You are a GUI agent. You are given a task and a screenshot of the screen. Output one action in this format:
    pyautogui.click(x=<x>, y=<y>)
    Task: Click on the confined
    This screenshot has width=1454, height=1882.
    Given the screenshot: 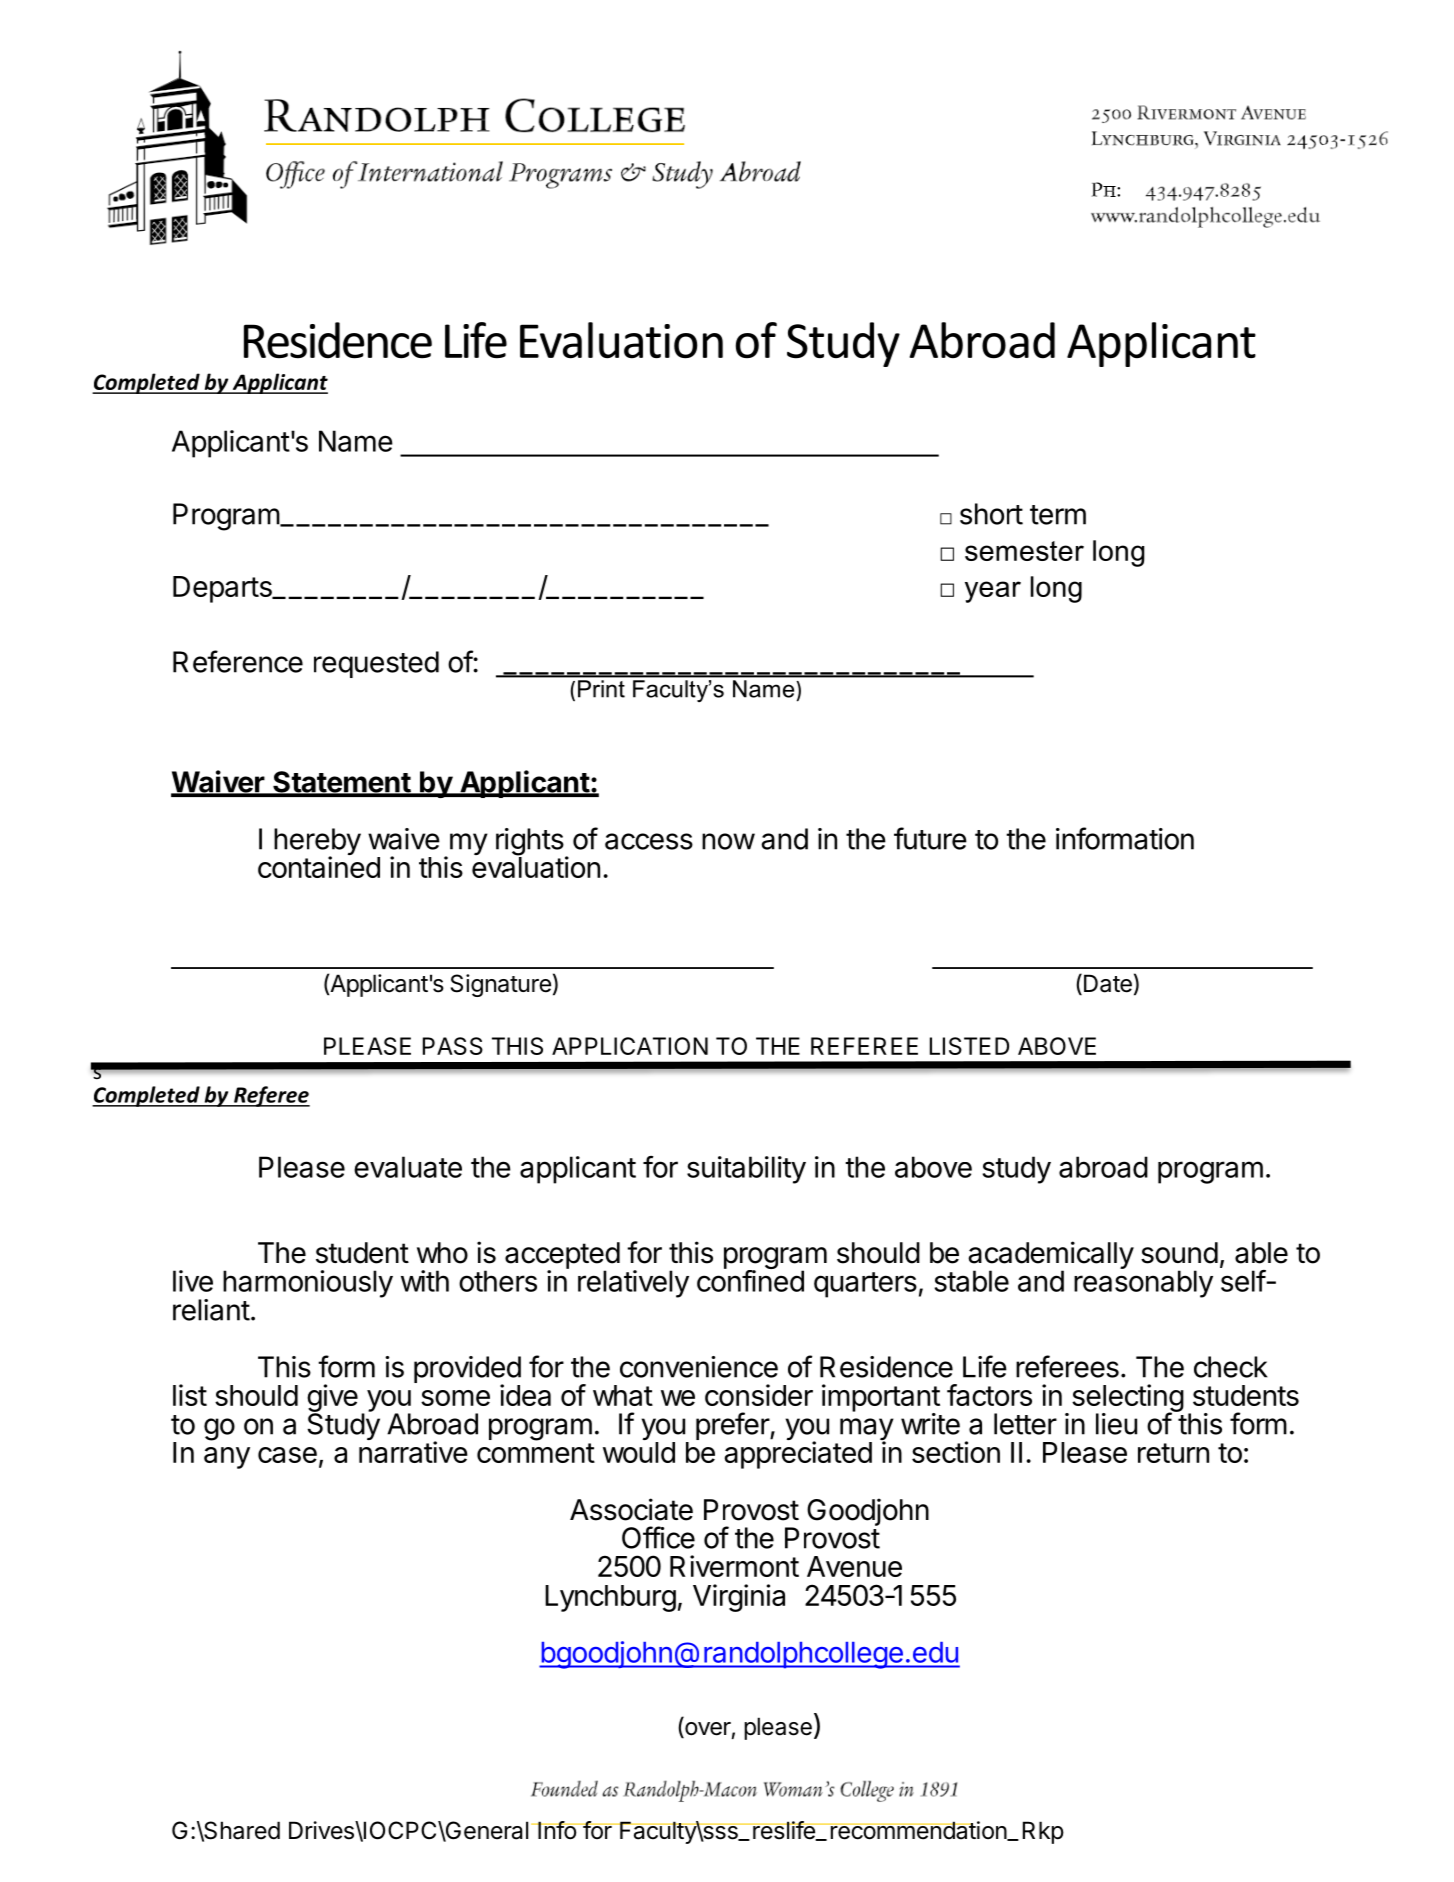 What is the action you would take?
    pyautogui.click(x=750, y=1280)
